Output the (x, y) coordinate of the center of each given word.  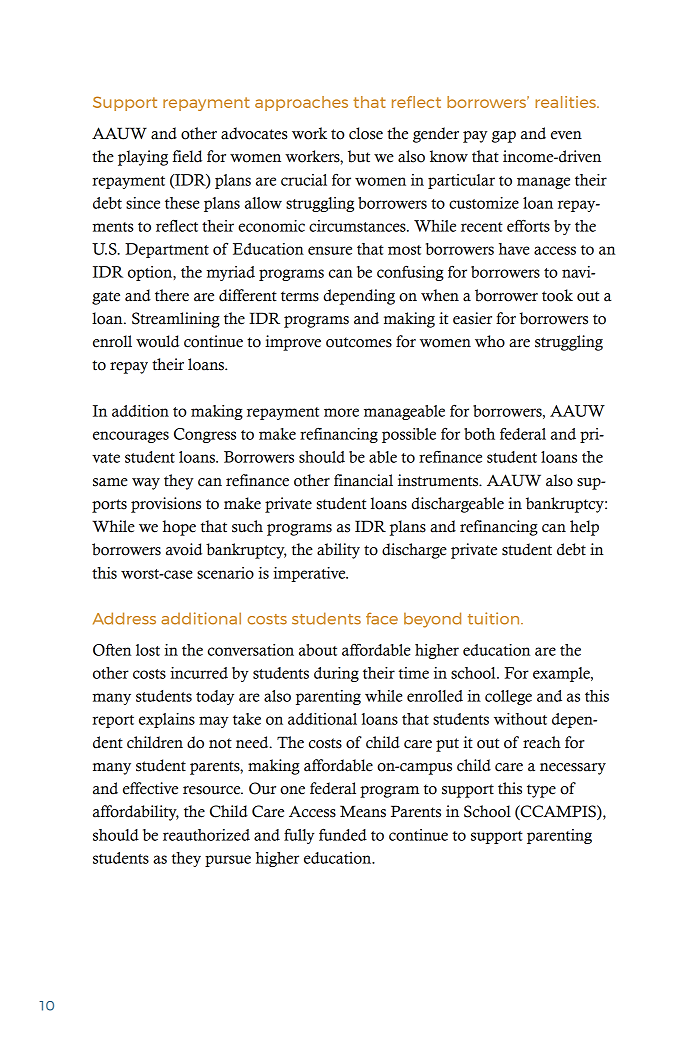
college (508, 697)
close (366, 133)
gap (504, 137)
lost (148, 650)
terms (300, 296)
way (146, 484)
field (187, 156)
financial (363, 480)
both (479, 434)
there (172, 295)
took (557, 295)
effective (150, 788)
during (336, 674)
